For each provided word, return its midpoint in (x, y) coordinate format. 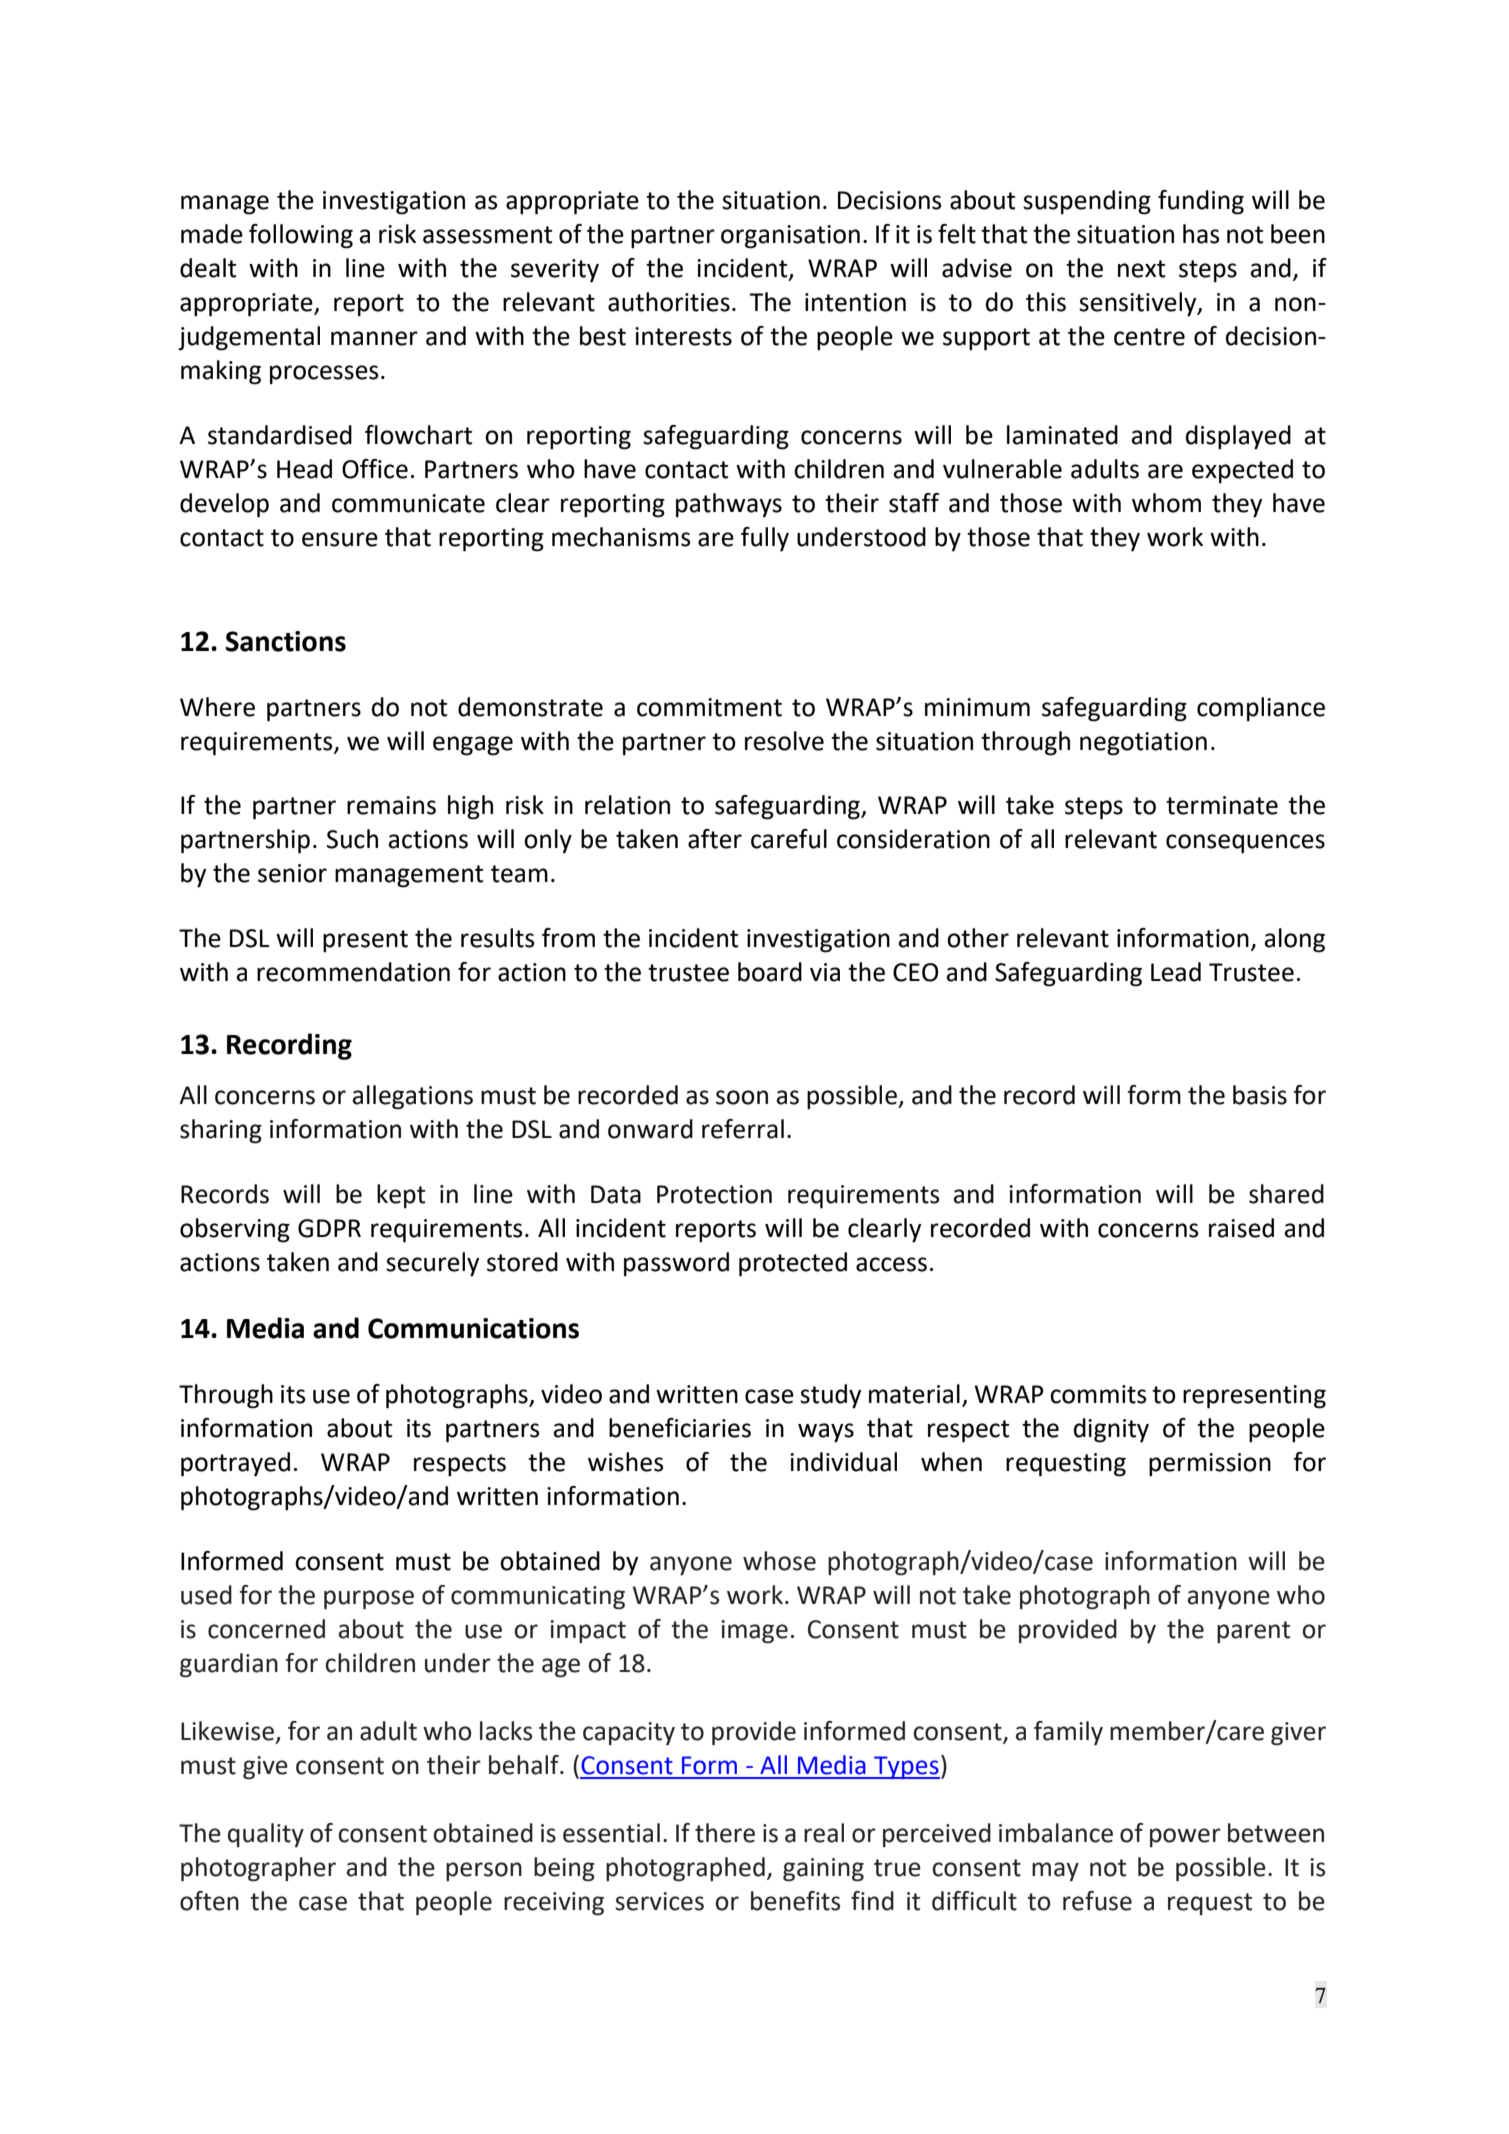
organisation (790, 237)
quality (266, 1835)
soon (742, 1097)
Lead (1176, 972)
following (301, 236)
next (1141, 269)
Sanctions (286, 641)
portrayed (235, 1464)
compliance (1261, 709)
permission (1210, 1465)
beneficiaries (680, 1428)
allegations (413, 1097)
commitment (709, 707)
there (725, 1833)
